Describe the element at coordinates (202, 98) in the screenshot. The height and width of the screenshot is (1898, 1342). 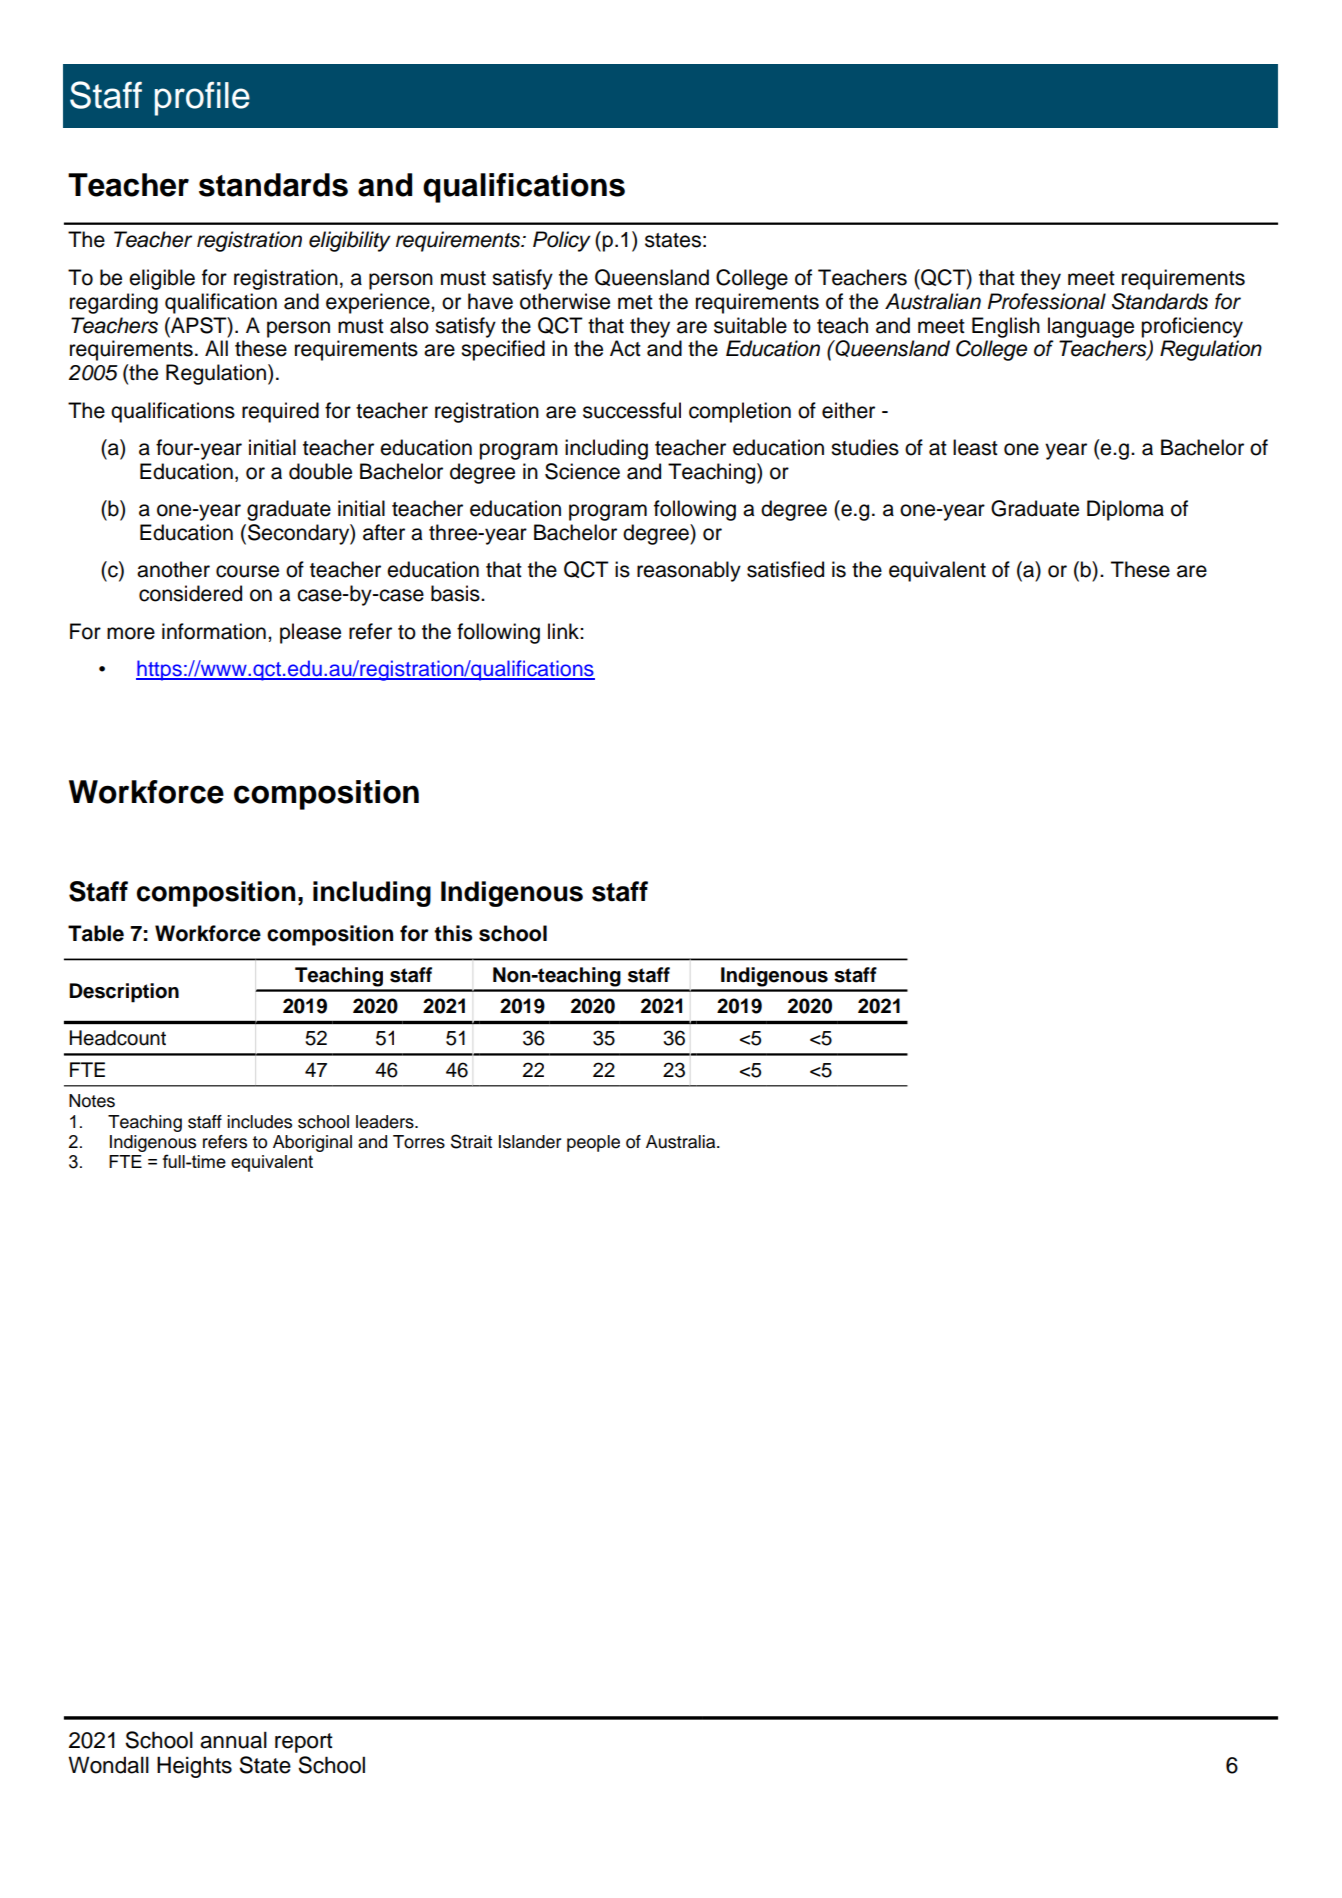
I see `profile` at that location.
